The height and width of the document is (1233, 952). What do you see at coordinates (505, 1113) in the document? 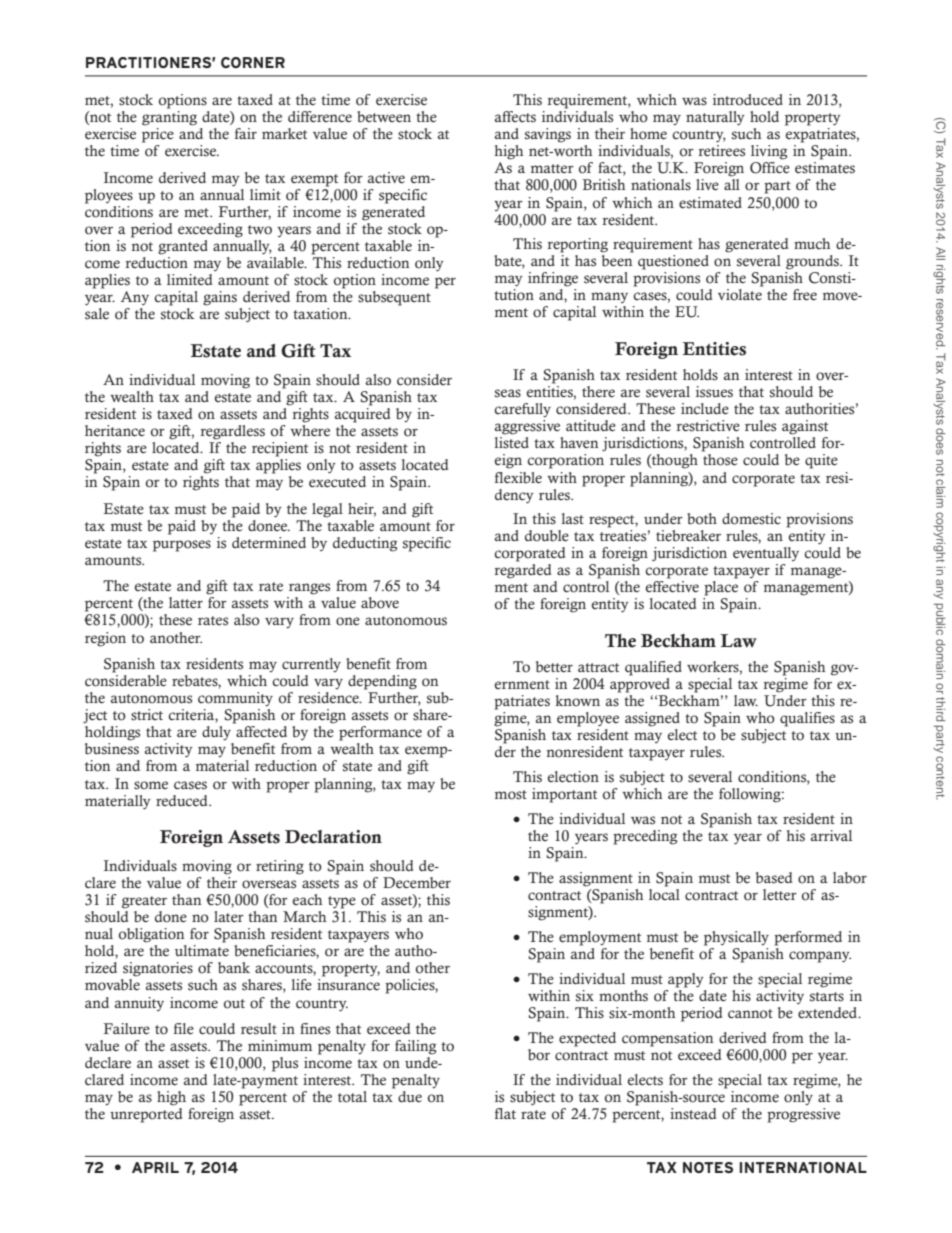
I see `flat` at bounding box center [505, 1113].
